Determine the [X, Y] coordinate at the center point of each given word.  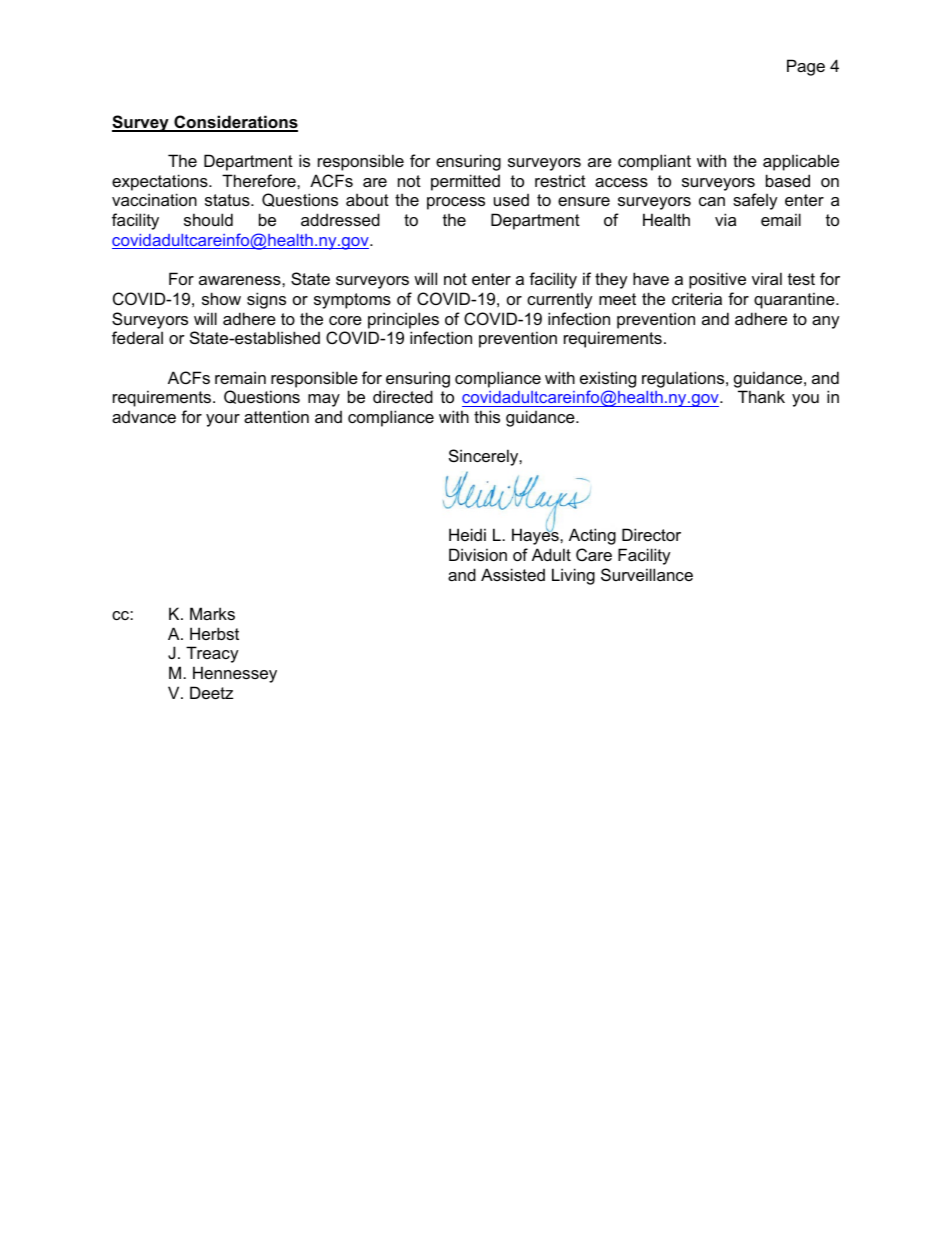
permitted [465, 182]
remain [240, 377]
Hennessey [235, 674]
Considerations [235, 123]
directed [403, 396]
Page [806, 67]
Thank [761, 396]
